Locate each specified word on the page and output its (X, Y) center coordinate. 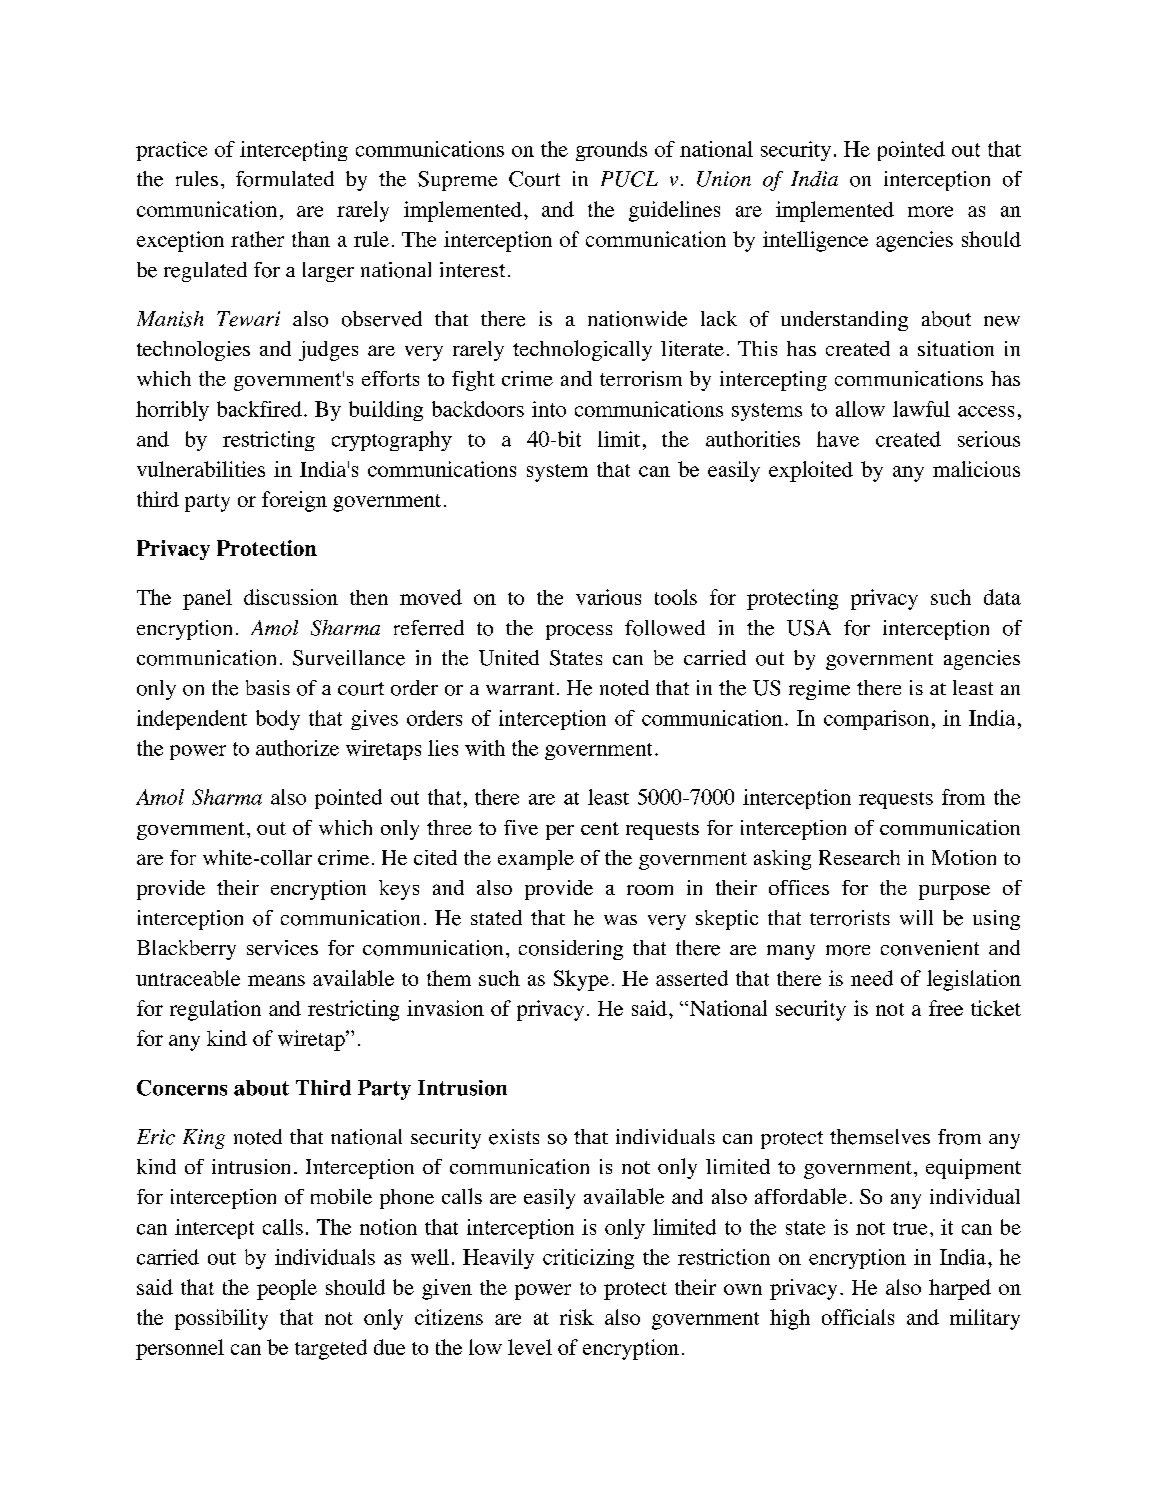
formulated (285, 179)
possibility (221, 1319)
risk (577, 1317)
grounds (611, 151)
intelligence (815, 241)
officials (858, 1317)
